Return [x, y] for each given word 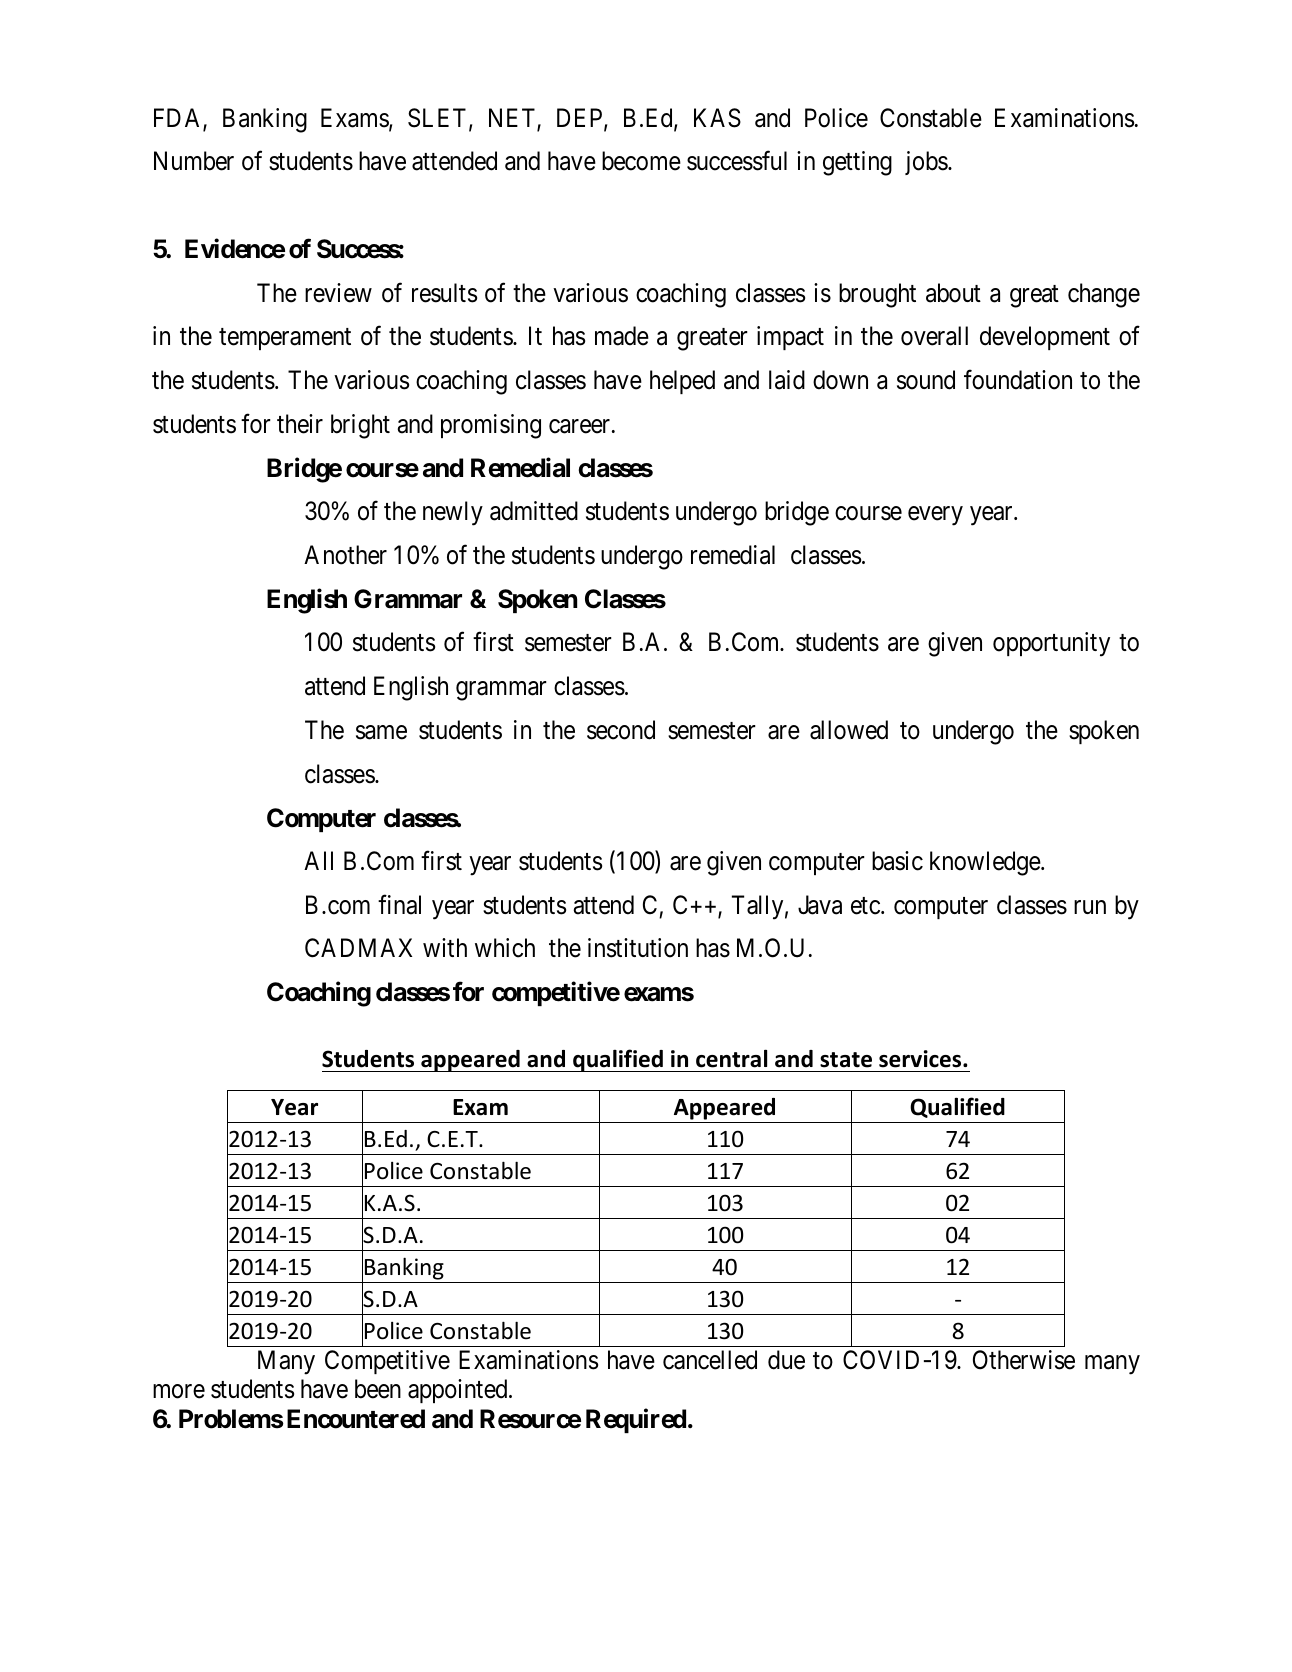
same [381, 732]
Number [194, 161]
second [621, 730]
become [641, 161]
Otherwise [1024, 1360]
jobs [926, 163]
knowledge [986, 863]
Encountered [356, 1419]
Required [636, 1421]
